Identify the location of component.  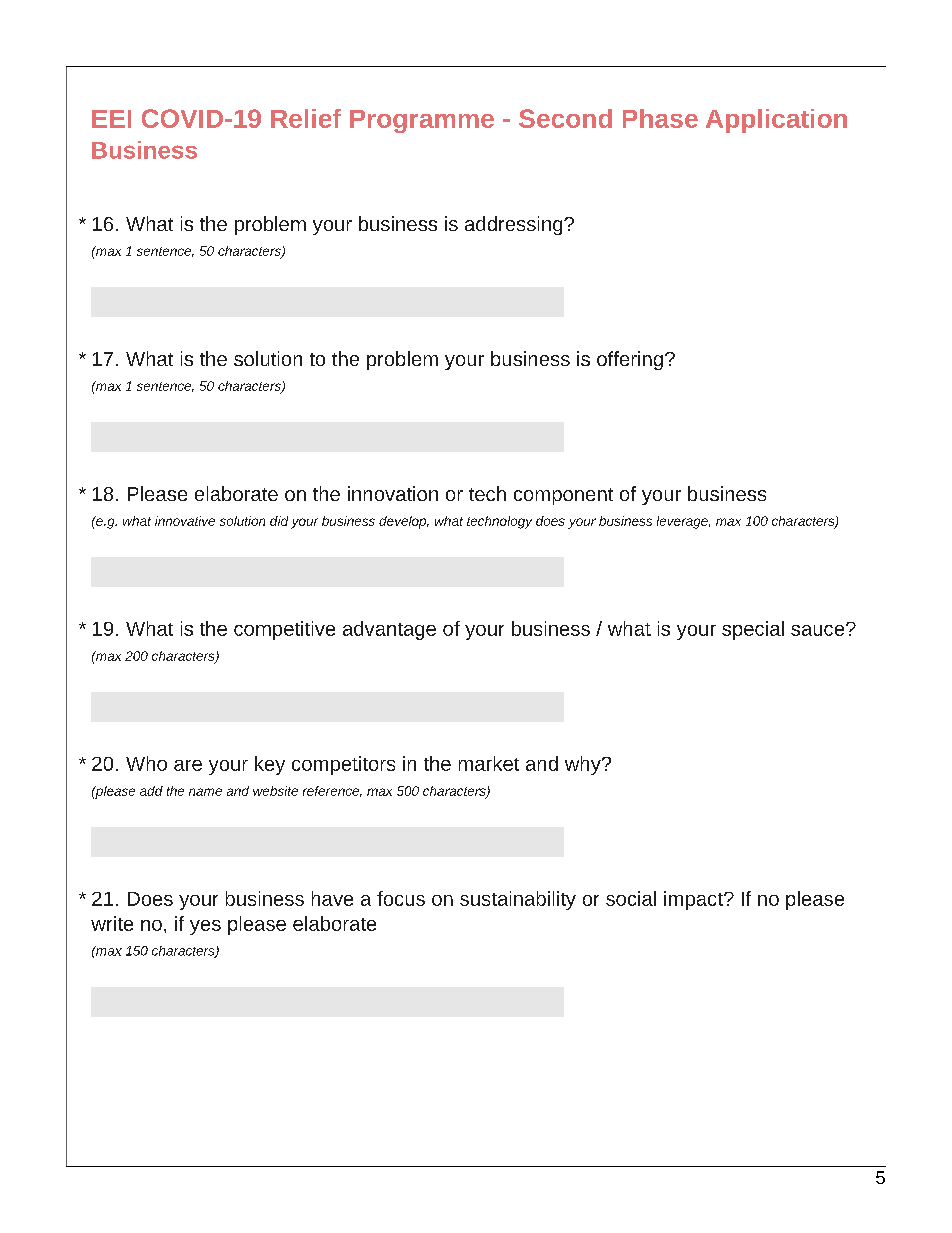
(563, 496).
